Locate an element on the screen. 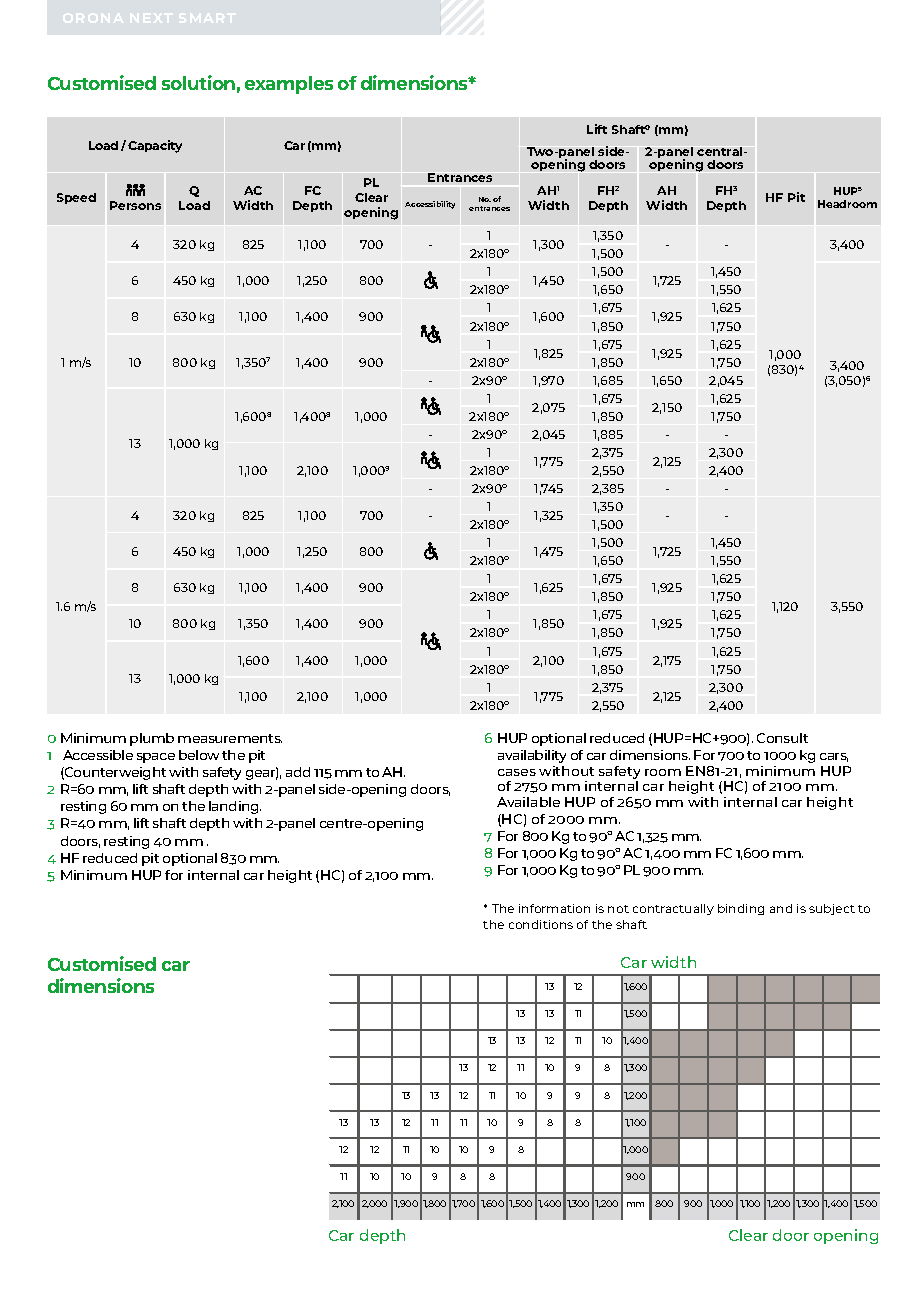 The height and width of the screenshot is (1308, 924). Capacity is located at coordinates (155, 146).
